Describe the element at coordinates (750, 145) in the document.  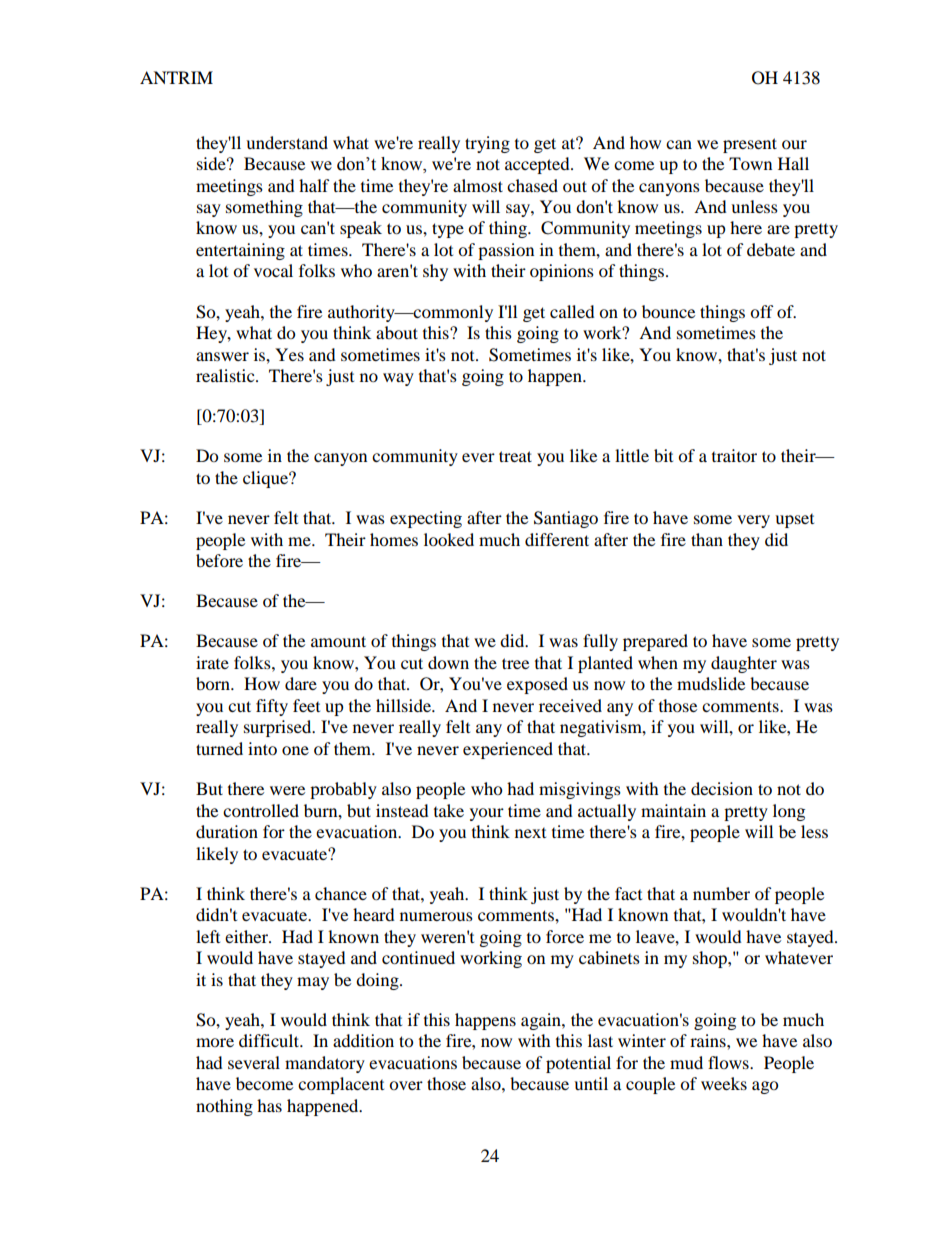
I see `present` at that location.
